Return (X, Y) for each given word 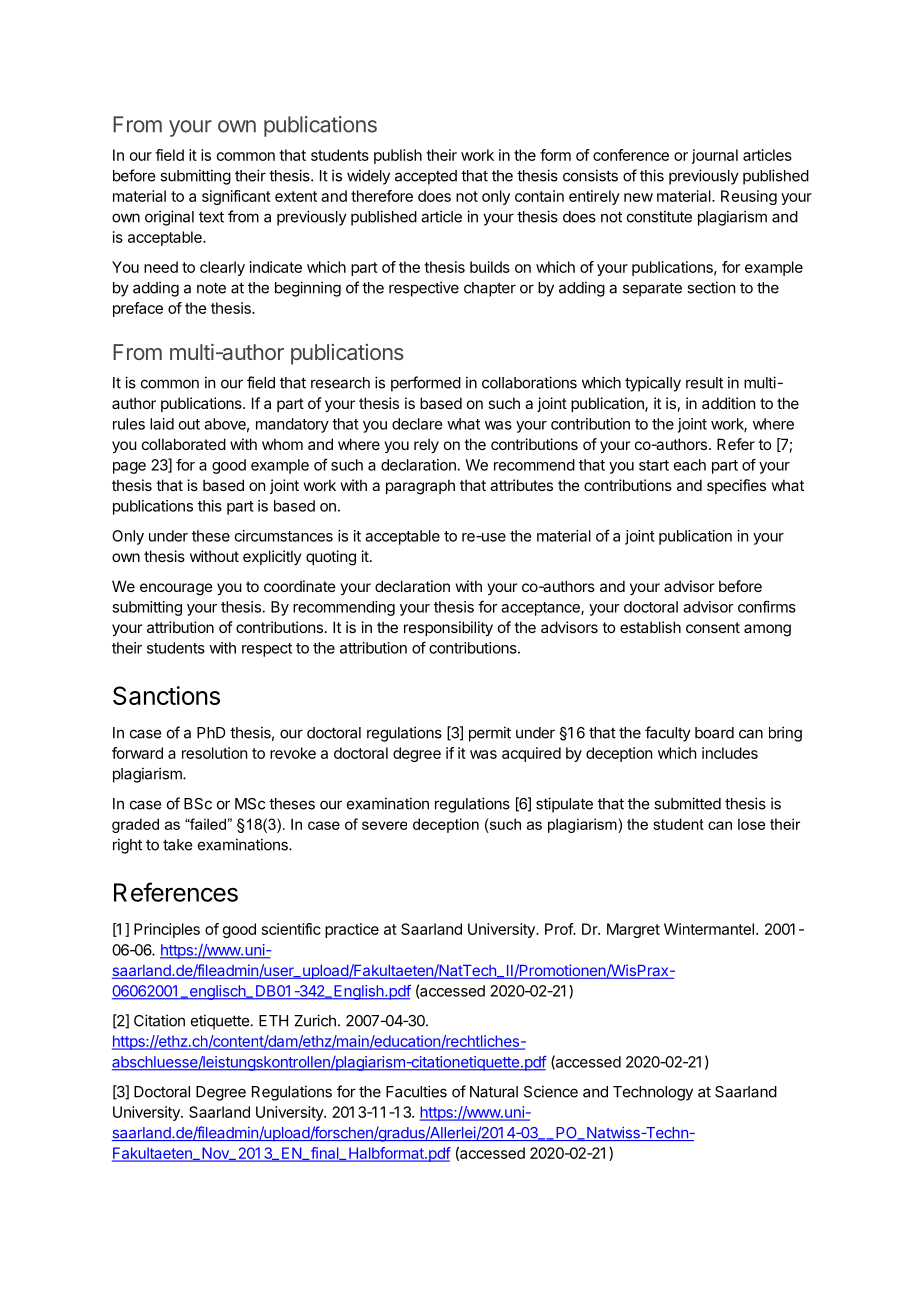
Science (551, 1091)
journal (715, 156)
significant (236, 197)
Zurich (315, 1020)
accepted (426, 177)
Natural (494, 1092)
